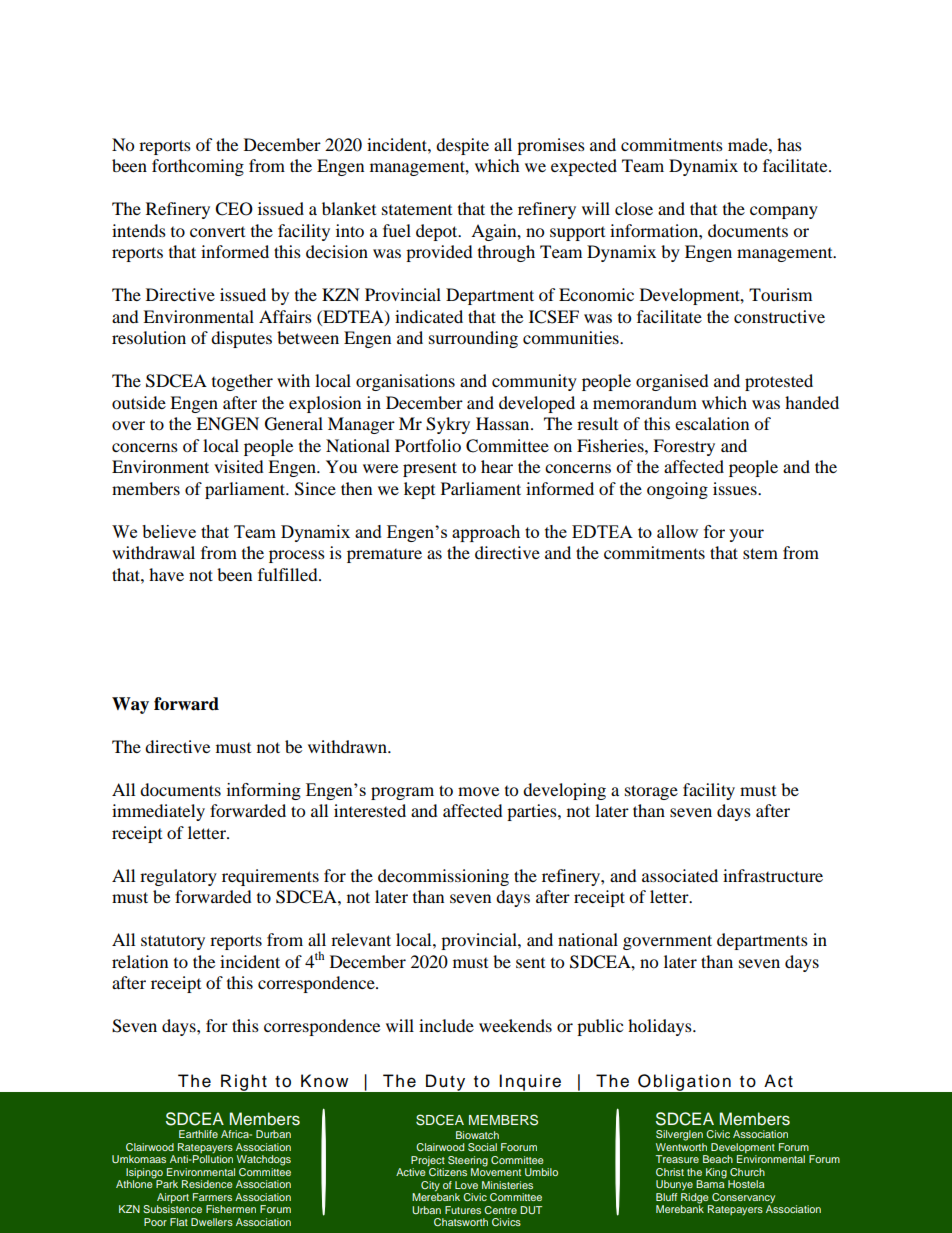 The width and height of the screenshot is (952, 1233). Describe the element at coordinates (651, 792) in the screenshot. I see `storage` at that location.
